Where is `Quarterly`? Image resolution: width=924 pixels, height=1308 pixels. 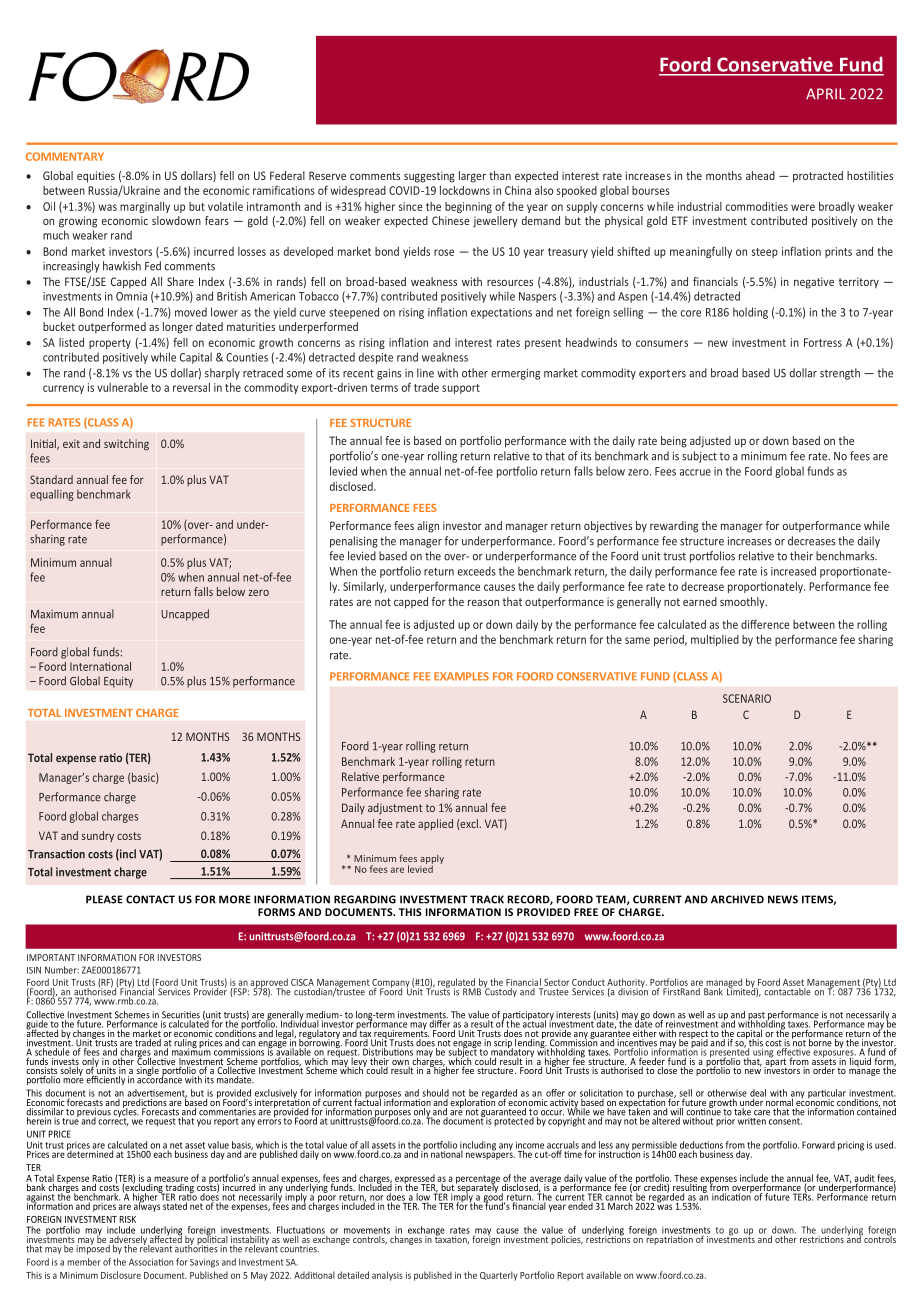 Quarterly is located at coordinates (499, 1276).
